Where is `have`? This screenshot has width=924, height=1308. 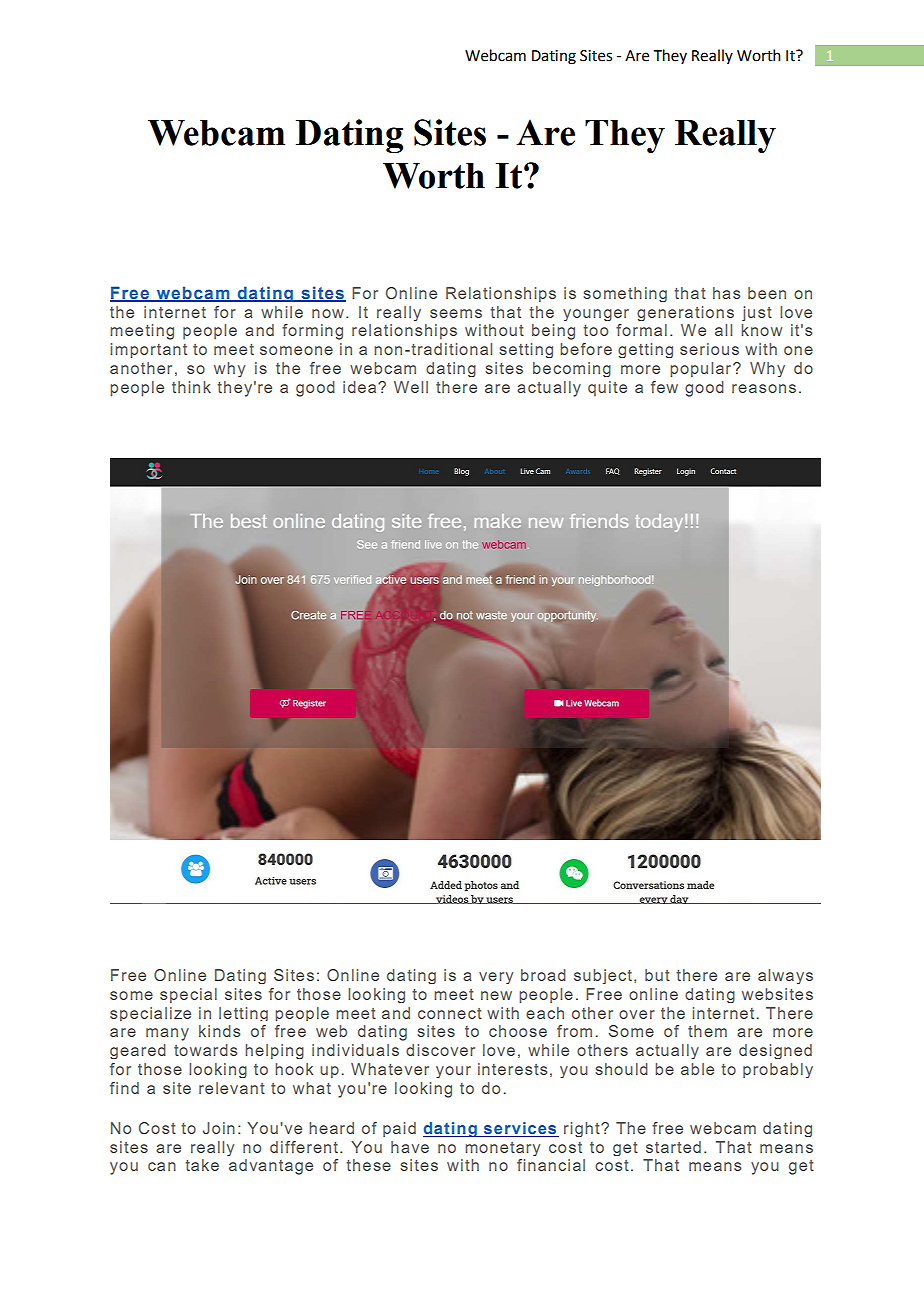
have is located at coordinates (410, 1147).
